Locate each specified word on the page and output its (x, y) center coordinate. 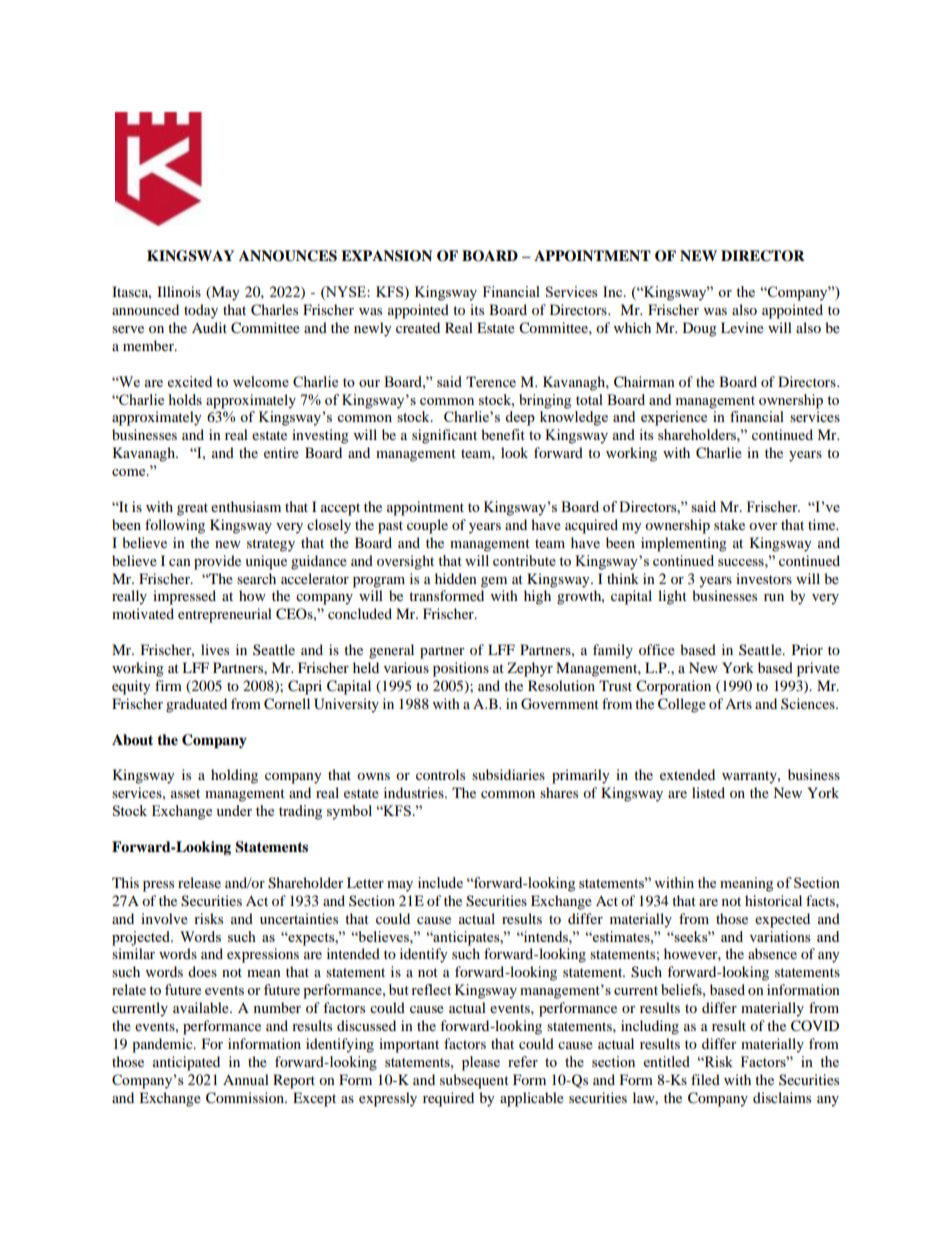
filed (705, 1079)
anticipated (186, 1063)
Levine (742, 327)
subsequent (474, 1081)
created (418, 327)
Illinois (179, 291)
